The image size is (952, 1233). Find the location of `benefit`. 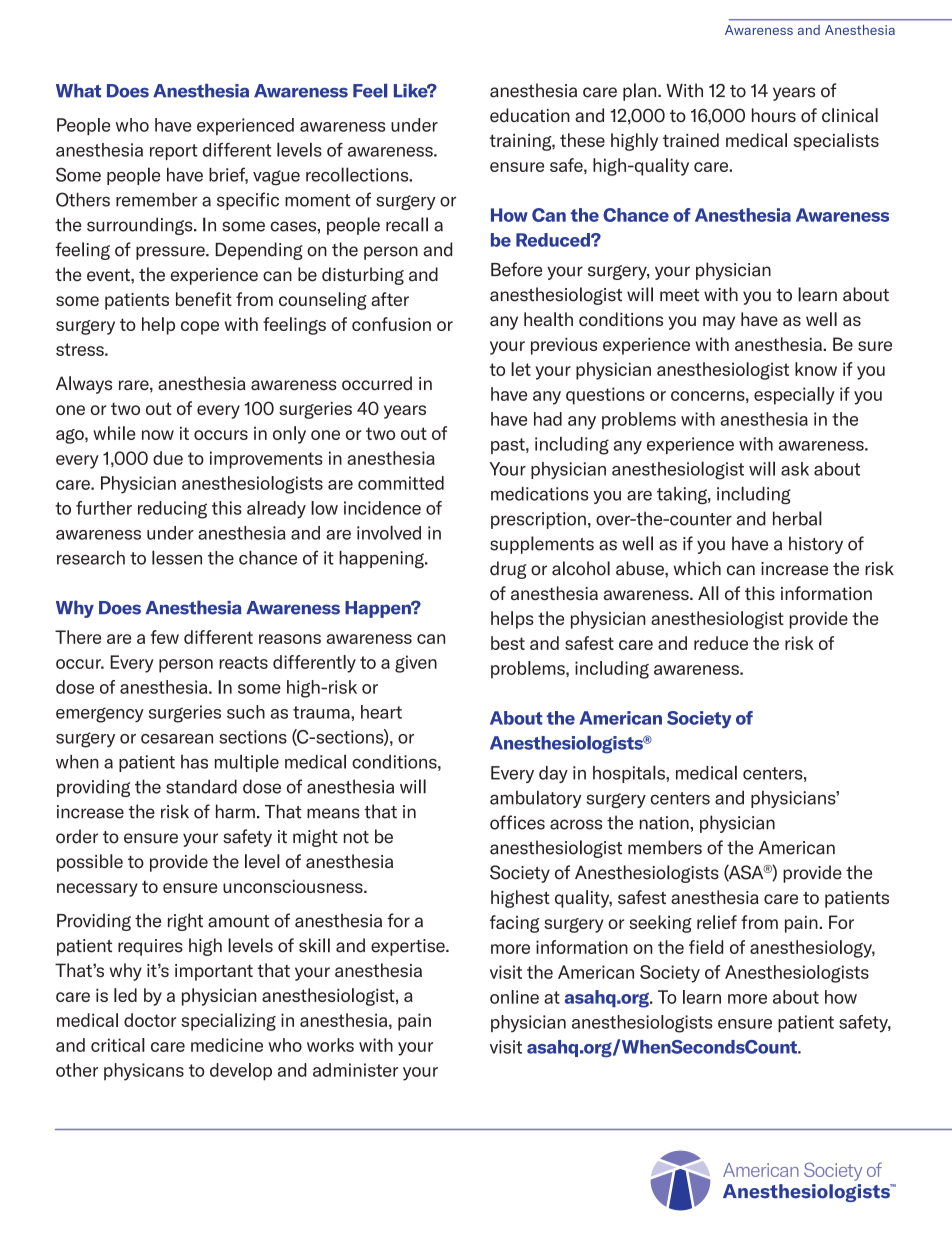

benefit is located at coordinates (204, 299).
